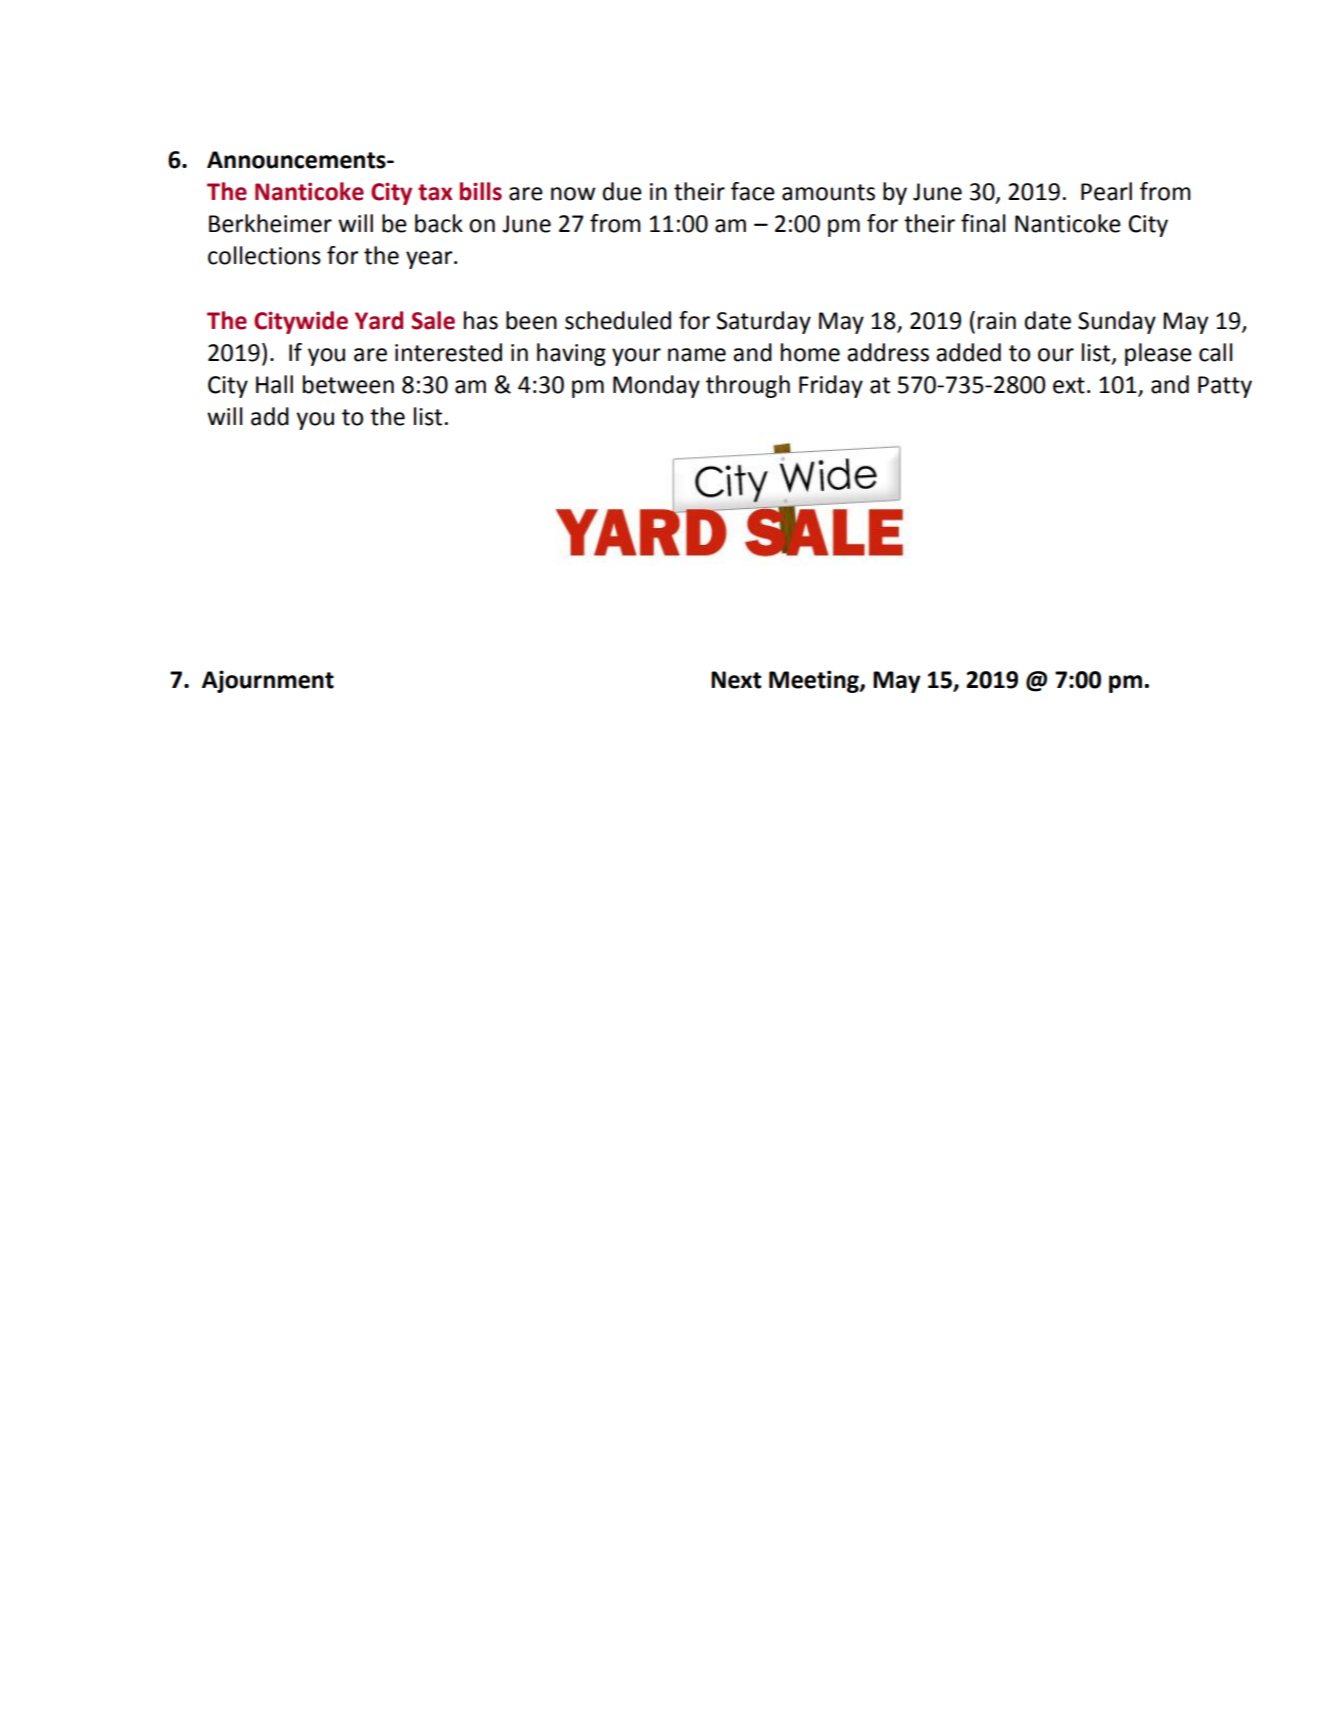 The width and height of the page is (1341, 1736). Describe the element at coordinates (764, 322) in the page. I see `Saturday` at that location.
